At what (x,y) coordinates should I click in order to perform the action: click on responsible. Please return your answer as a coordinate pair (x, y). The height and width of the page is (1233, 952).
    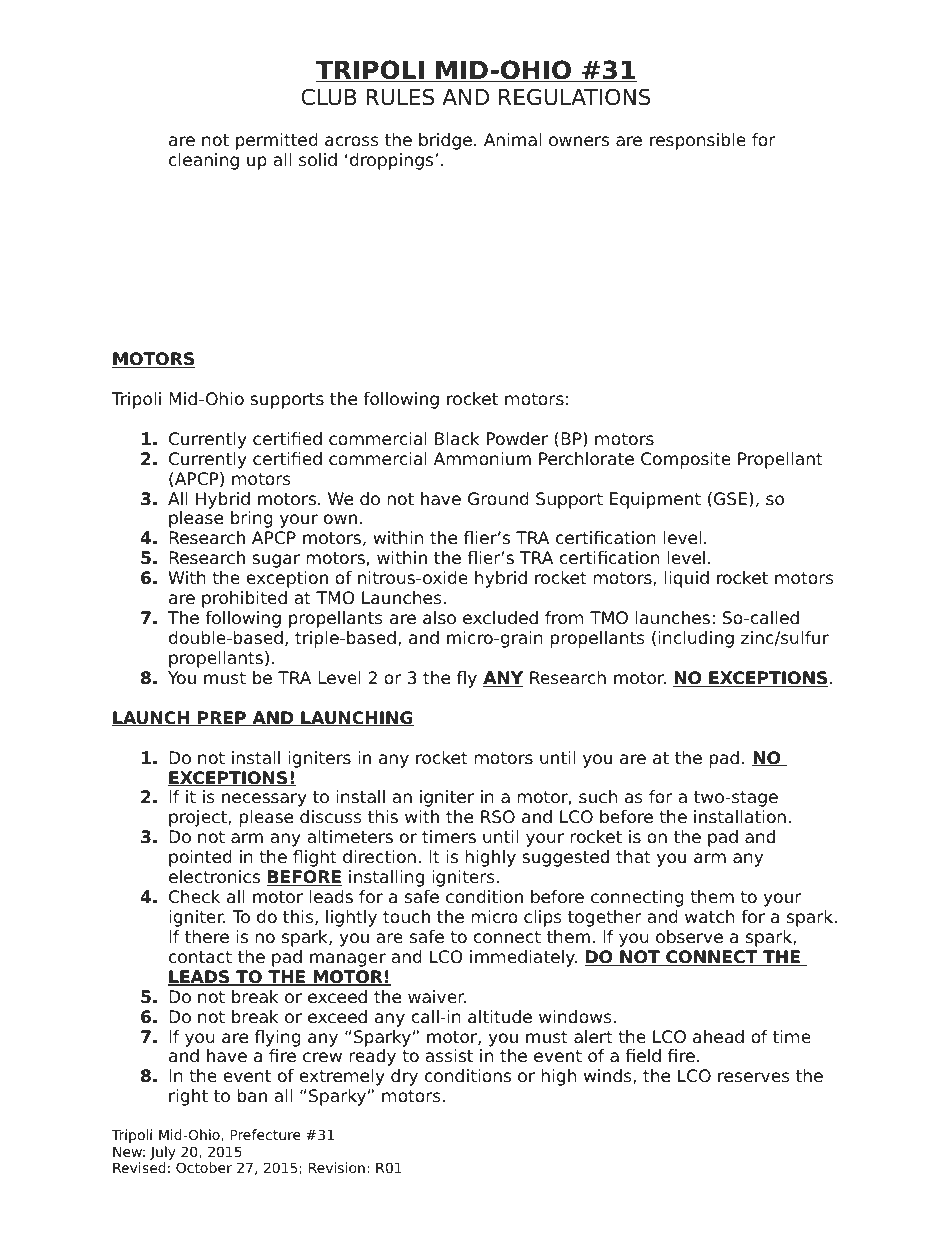
    Looking at the image, I should click on (698, 141).
